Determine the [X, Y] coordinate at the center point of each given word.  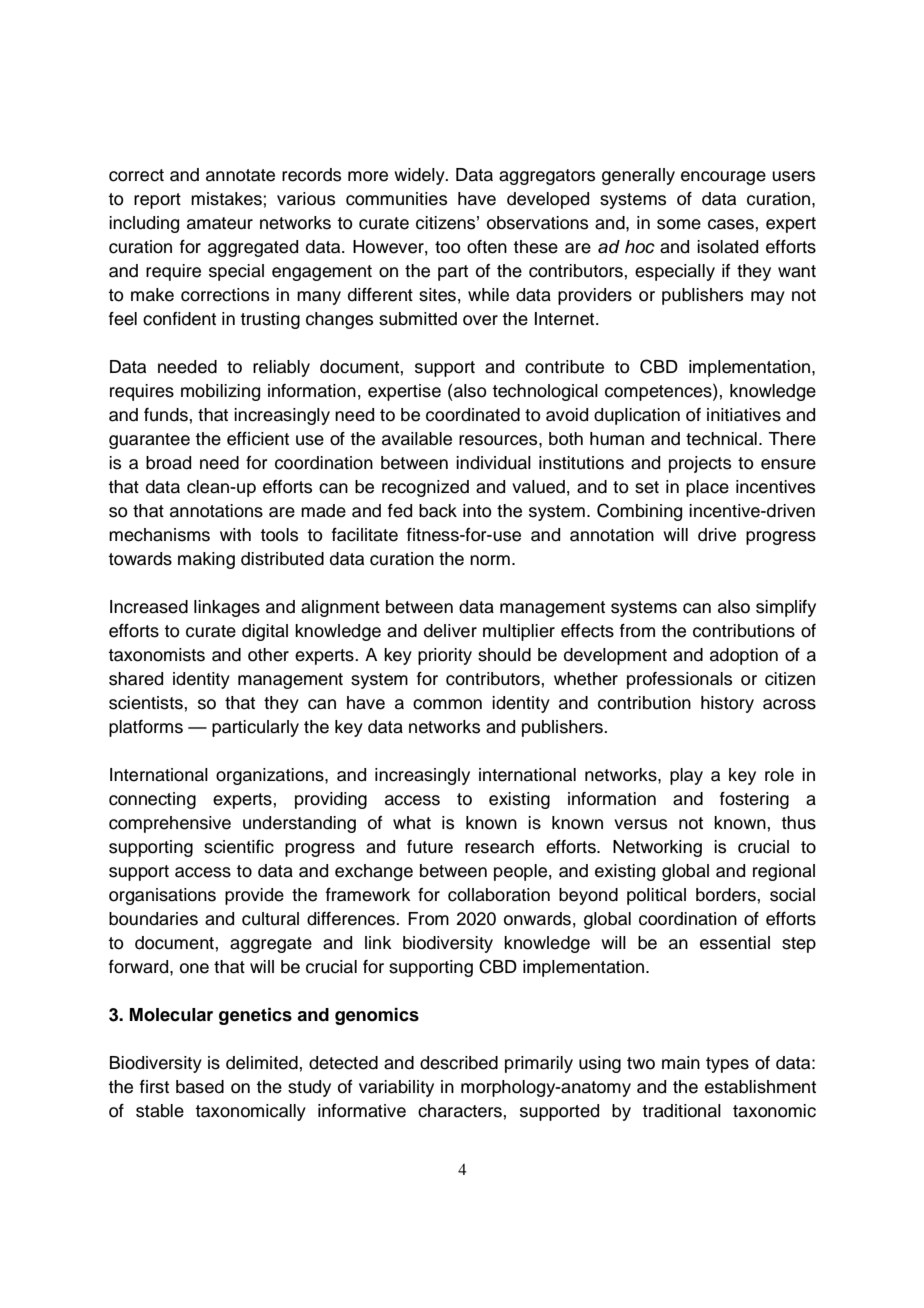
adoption [744, 656]
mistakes [227, 199]
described [459, 1063]
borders [726, 895]
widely [420, 176]
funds [166, 415]
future [430, 847]
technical [721, 439]
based [200, 1087]
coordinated [473, 415]
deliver [450, 631]
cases [731, 224]
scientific [239, 847]
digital [265, 632]
